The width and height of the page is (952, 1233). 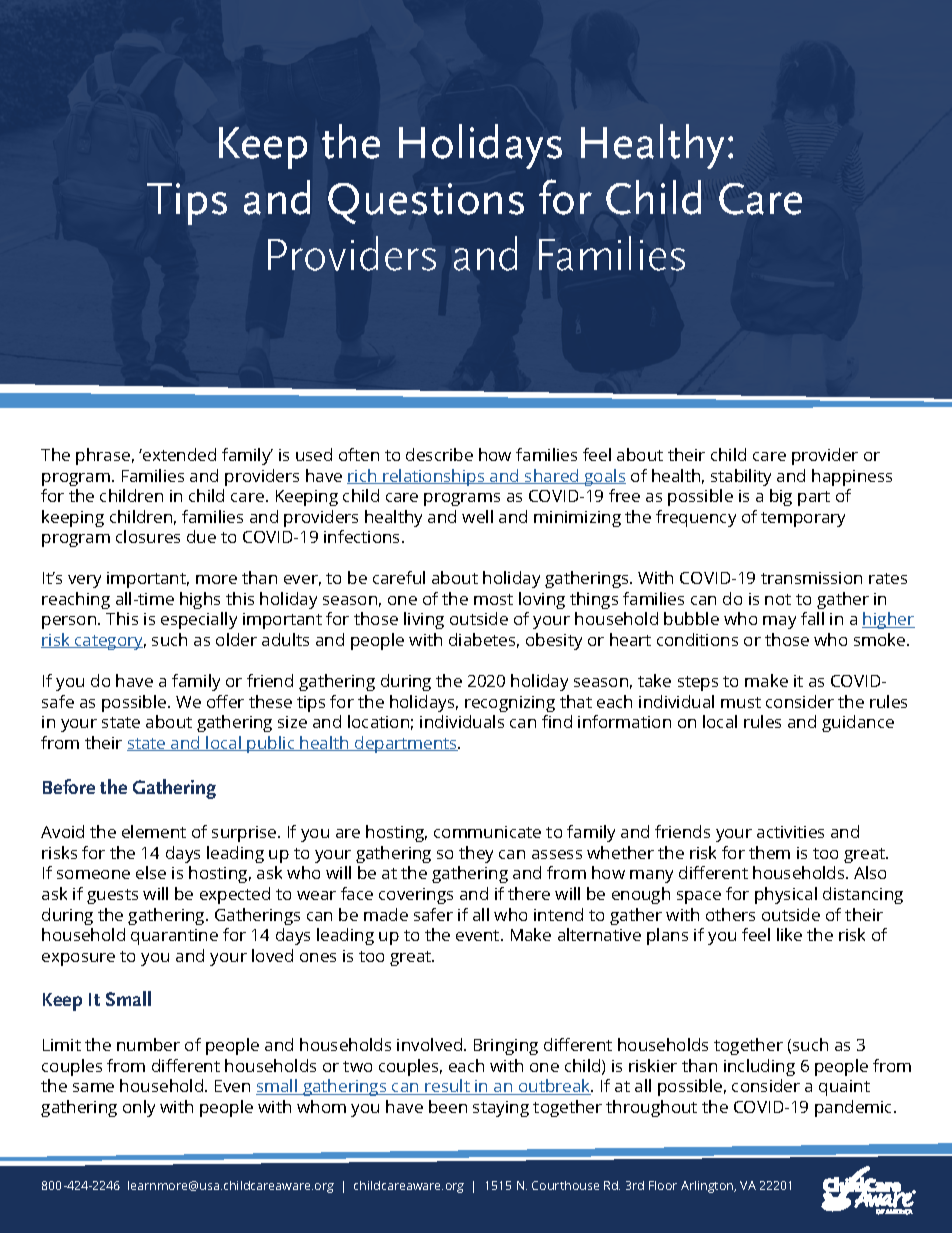 I want to click on extended, so click(x=178, y=454).
